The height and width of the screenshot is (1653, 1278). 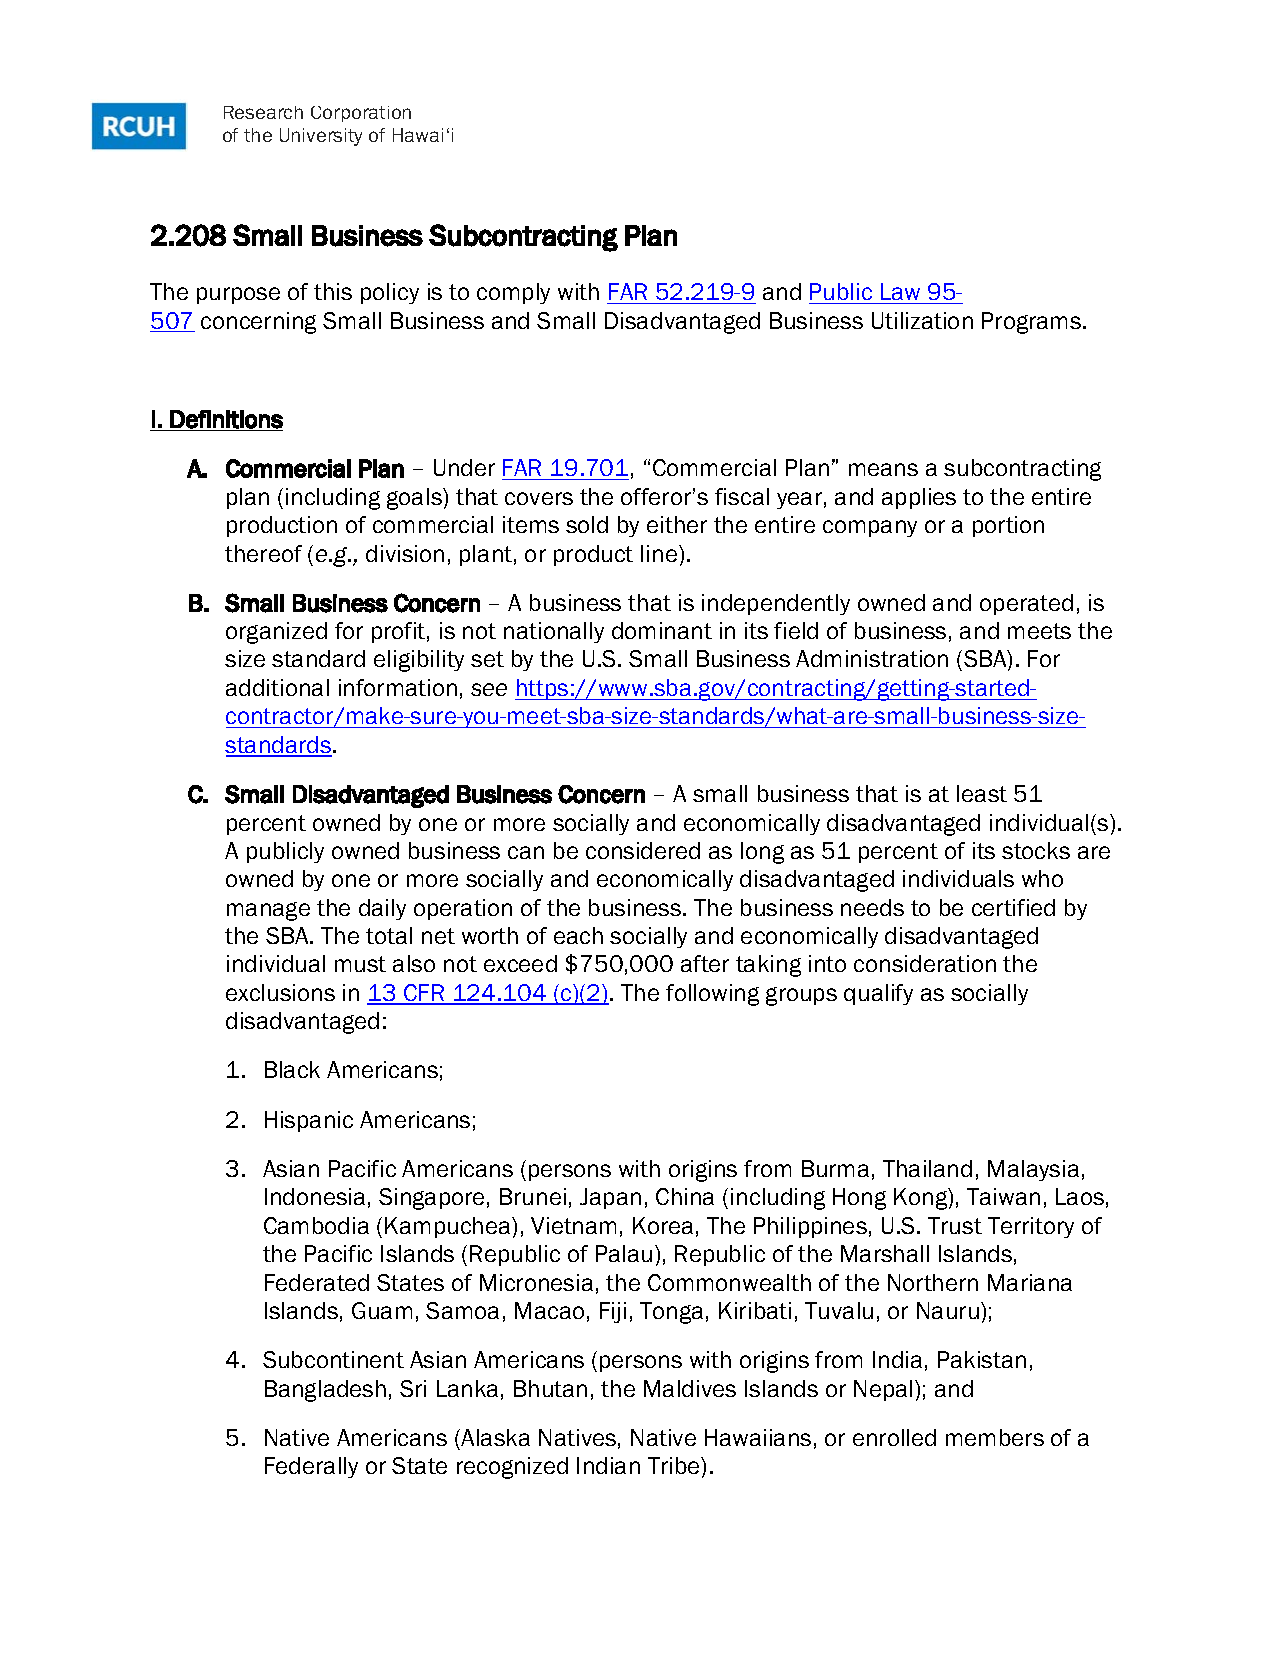 I want to click on each, so click(x=578, y=935).
